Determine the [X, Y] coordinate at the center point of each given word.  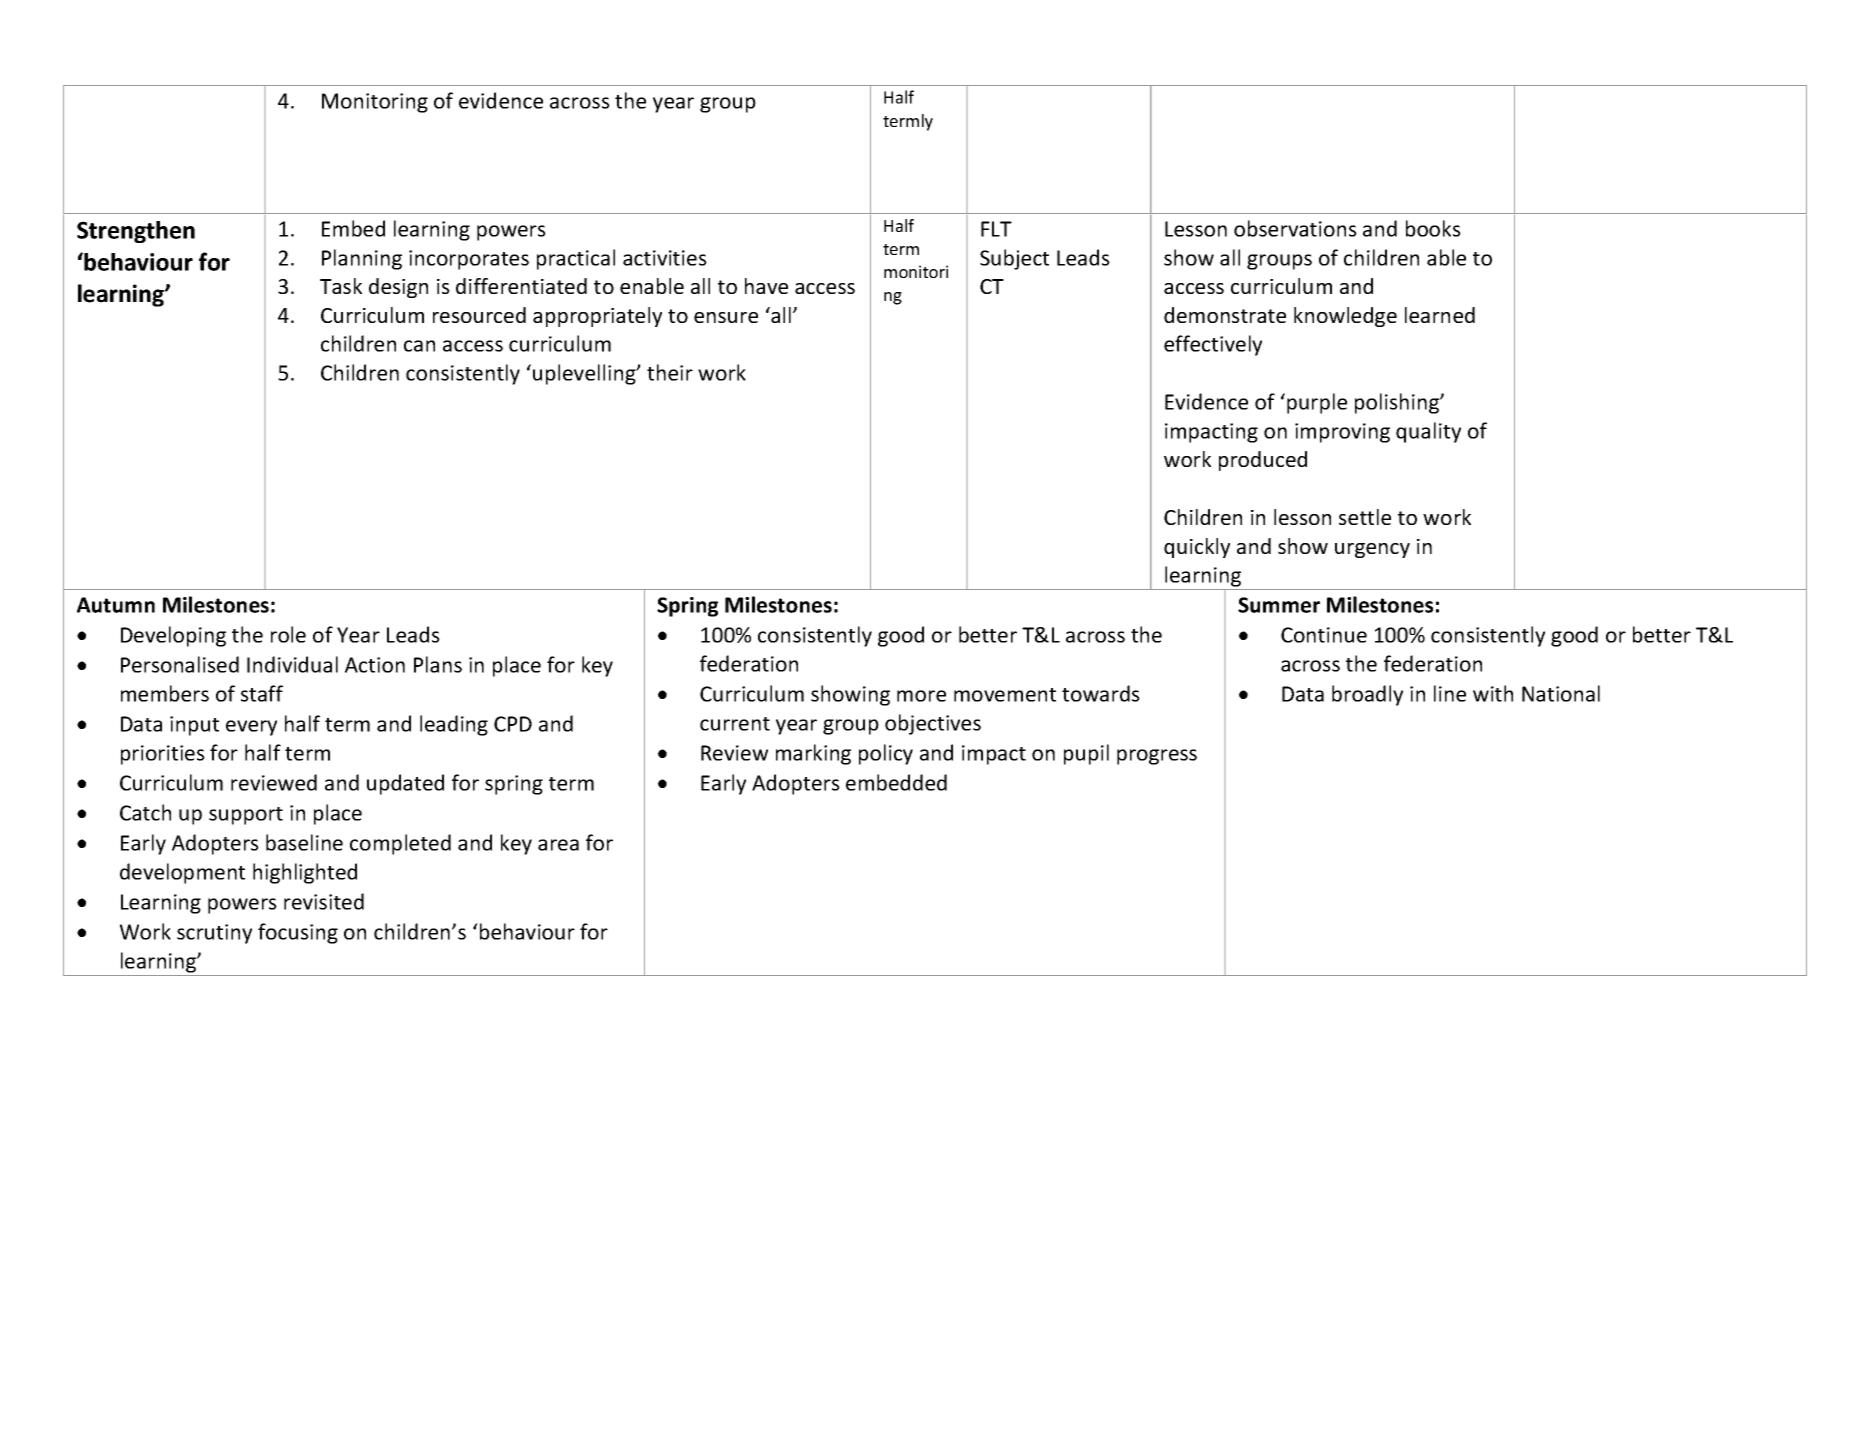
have [766, 286]
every [251, 728]
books [1433, 228]
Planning [362, 259]
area [558, 845]
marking [813, 754]
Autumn [116, 605]
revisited [324, 901]
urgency [1372, 550]
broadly [1367, 695]
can [419, 346]
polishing [1398, 403]
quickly [1197, 548]
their [670, 372]
